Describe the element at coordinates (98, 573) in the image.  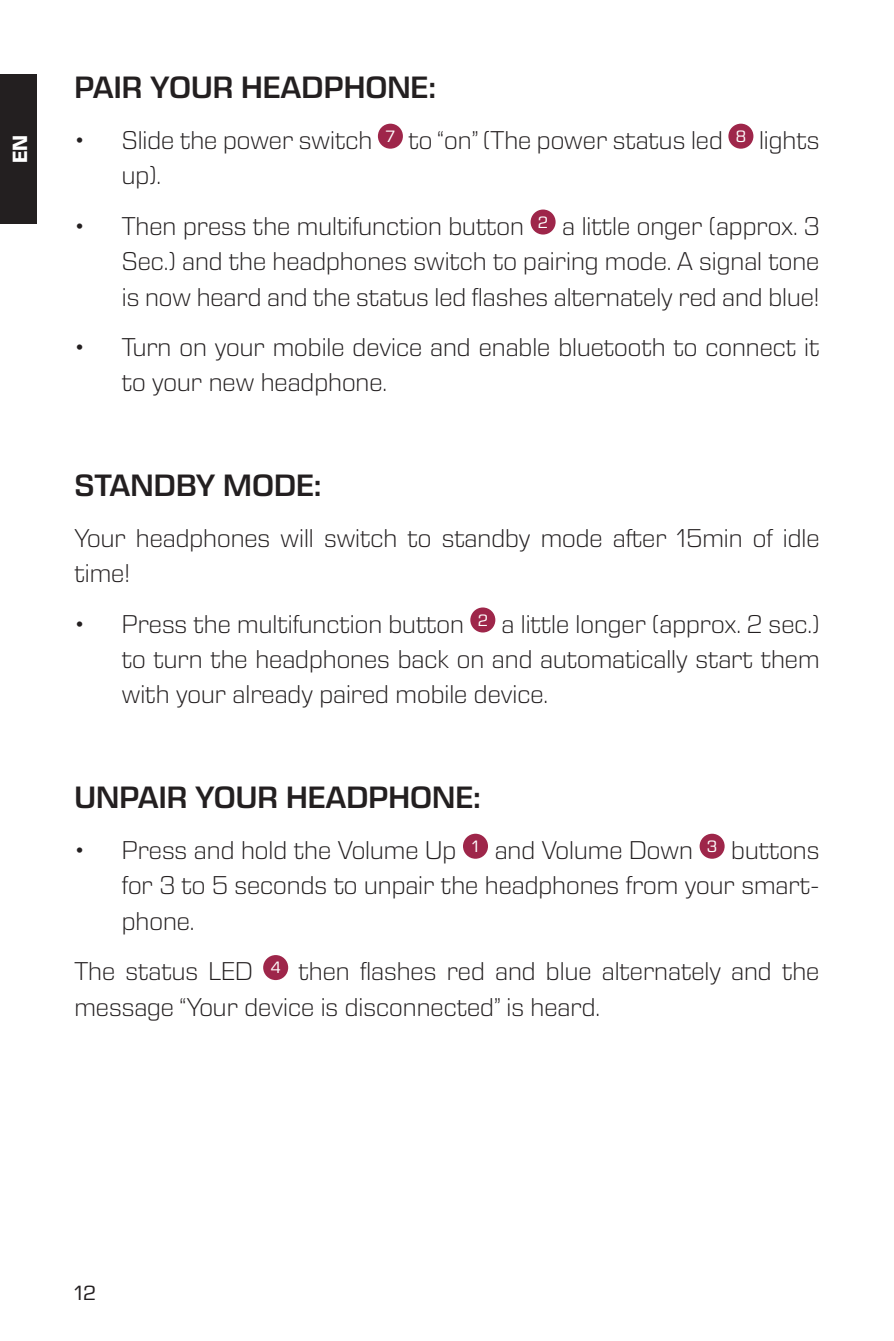
I see `time` at that location.
